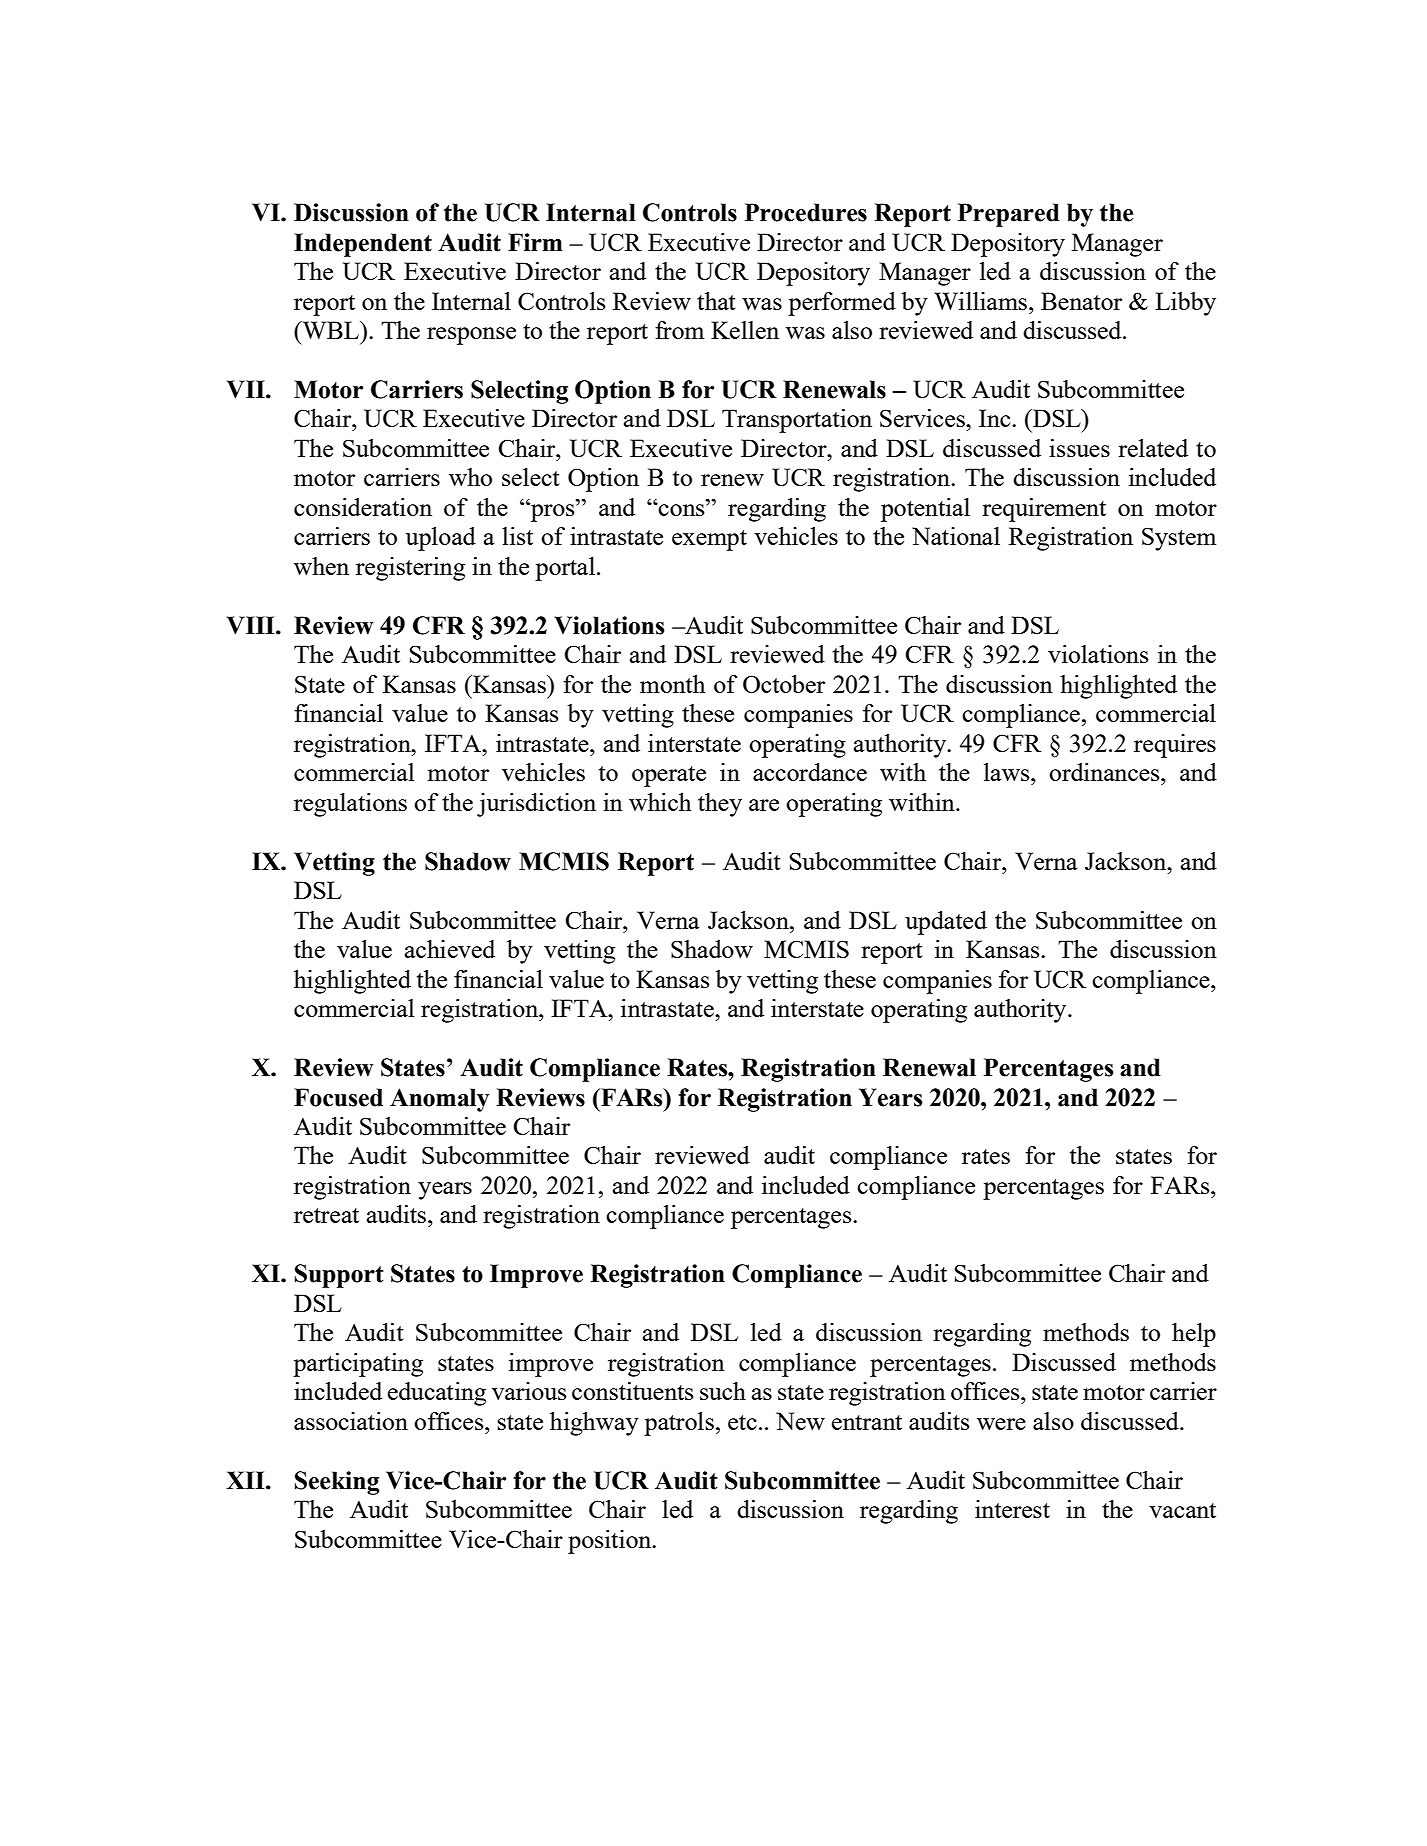 The width and height of the screenshot is (1427, 1846). Describe the element at coordinates (363, 245) in the screenshot. I see `Independent` at that location.
